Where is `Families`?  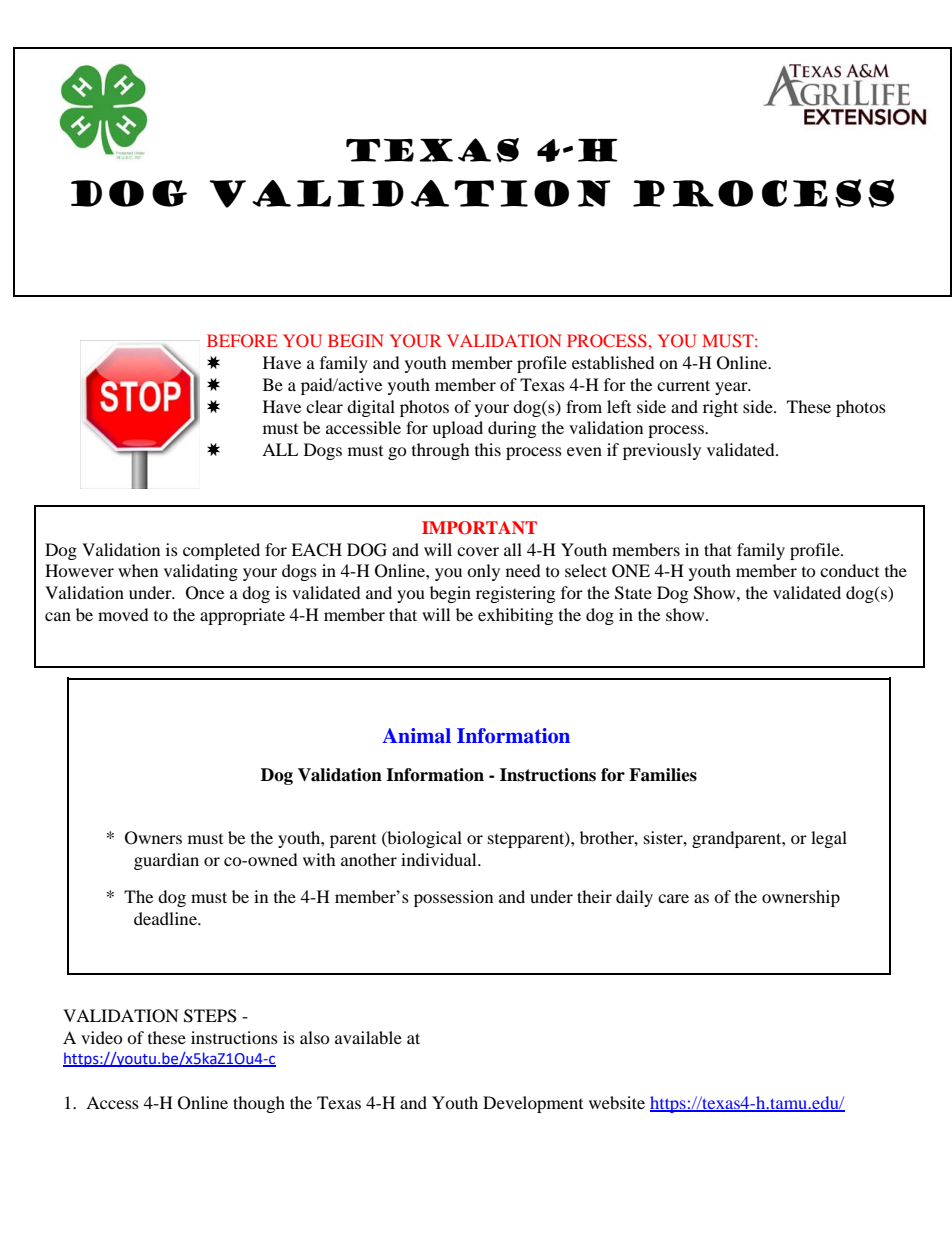 Families is located at coordinates (663, 775).
